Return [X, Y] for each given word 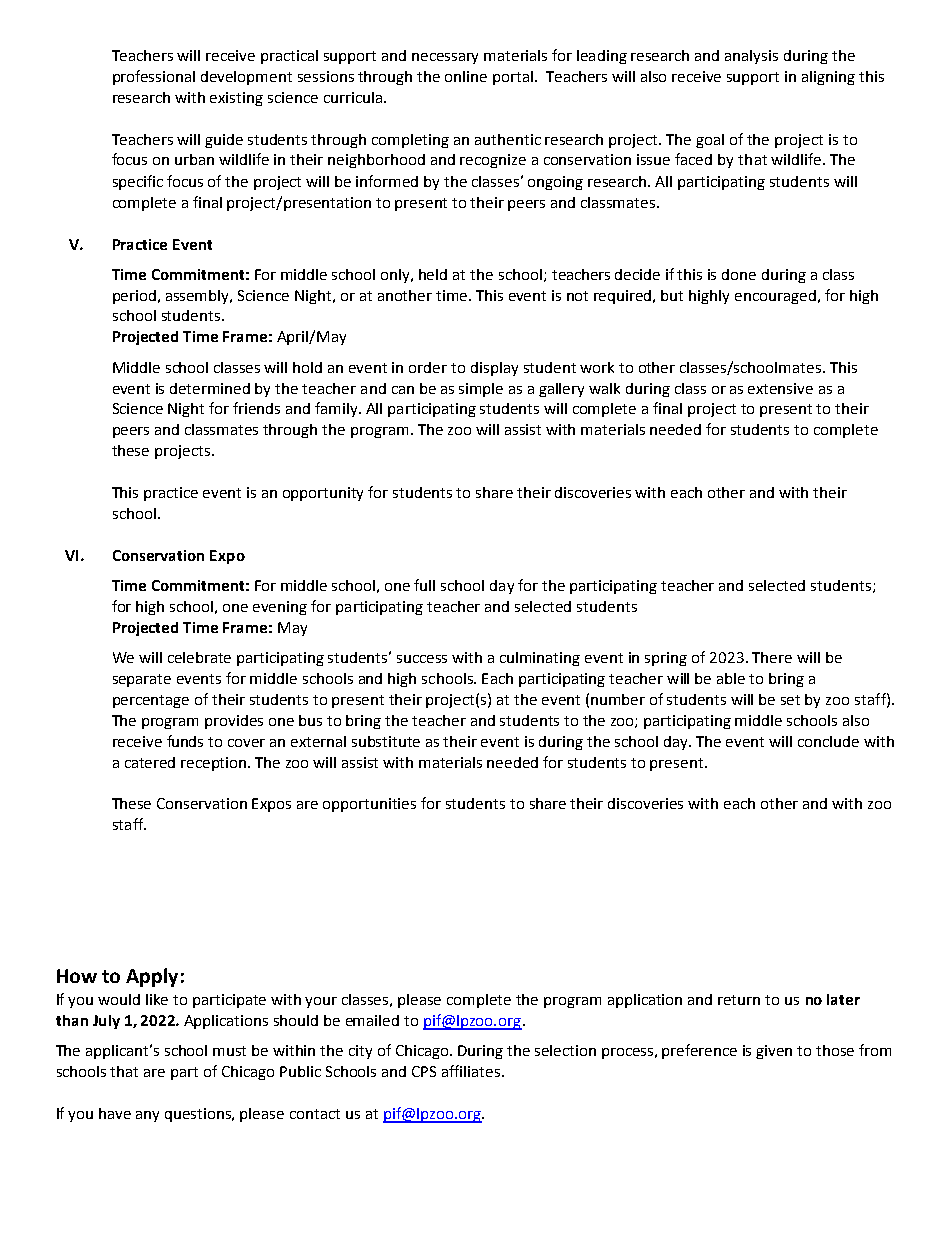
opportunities [369, 805]
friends [256, 408]
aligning [828, 78]
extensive [780, 388]
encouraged [775, 297]
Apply [152, 977]
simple [481, 390]
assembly [199, 297]
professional [154, 77]
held [433, 274]
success [422, 659]
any [147, 1116]
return [739, 1000]
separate [142, 680]
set [790, 700]
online [466, 76]
